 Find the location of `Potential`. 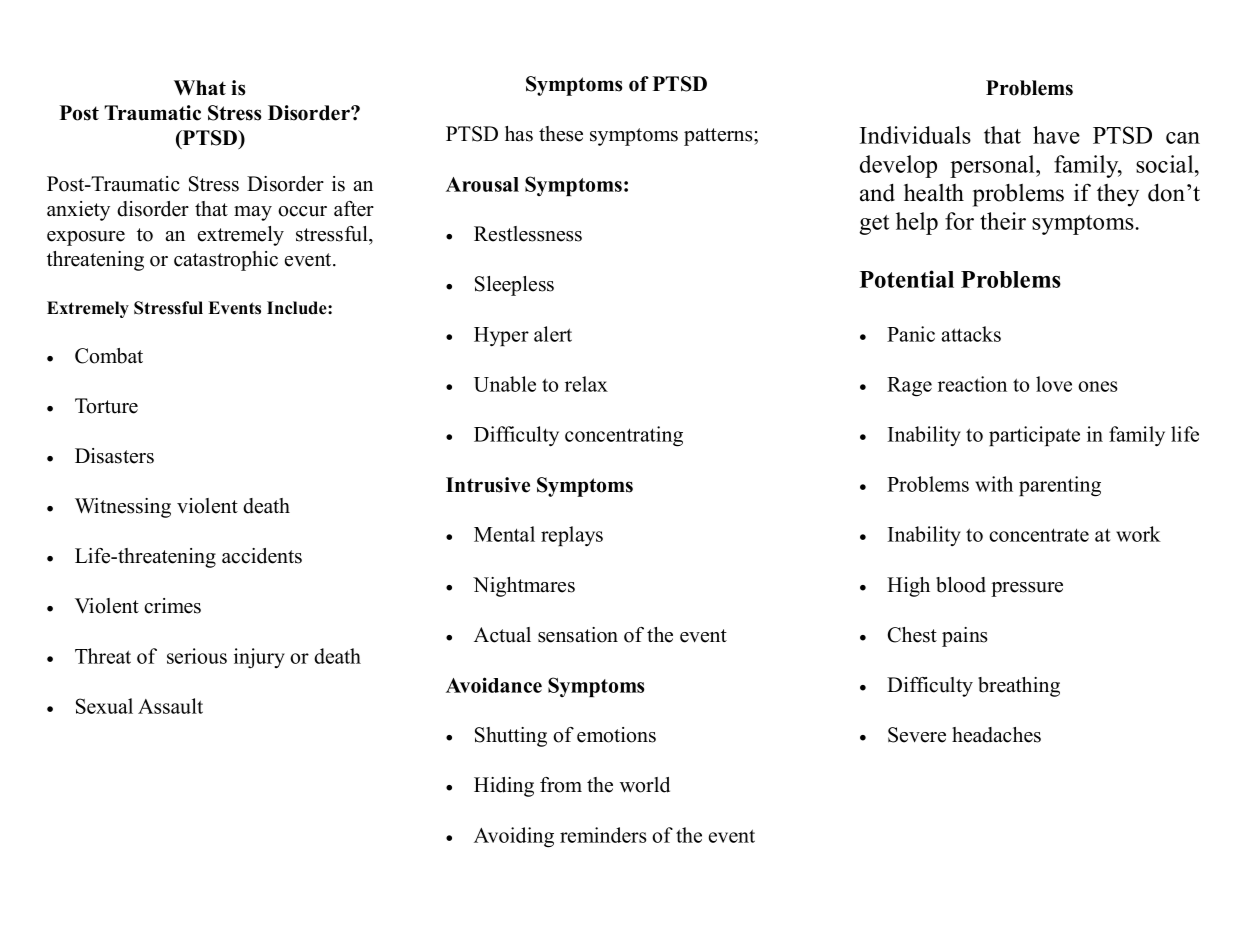

Potential is located at coordinates (907, 279).
